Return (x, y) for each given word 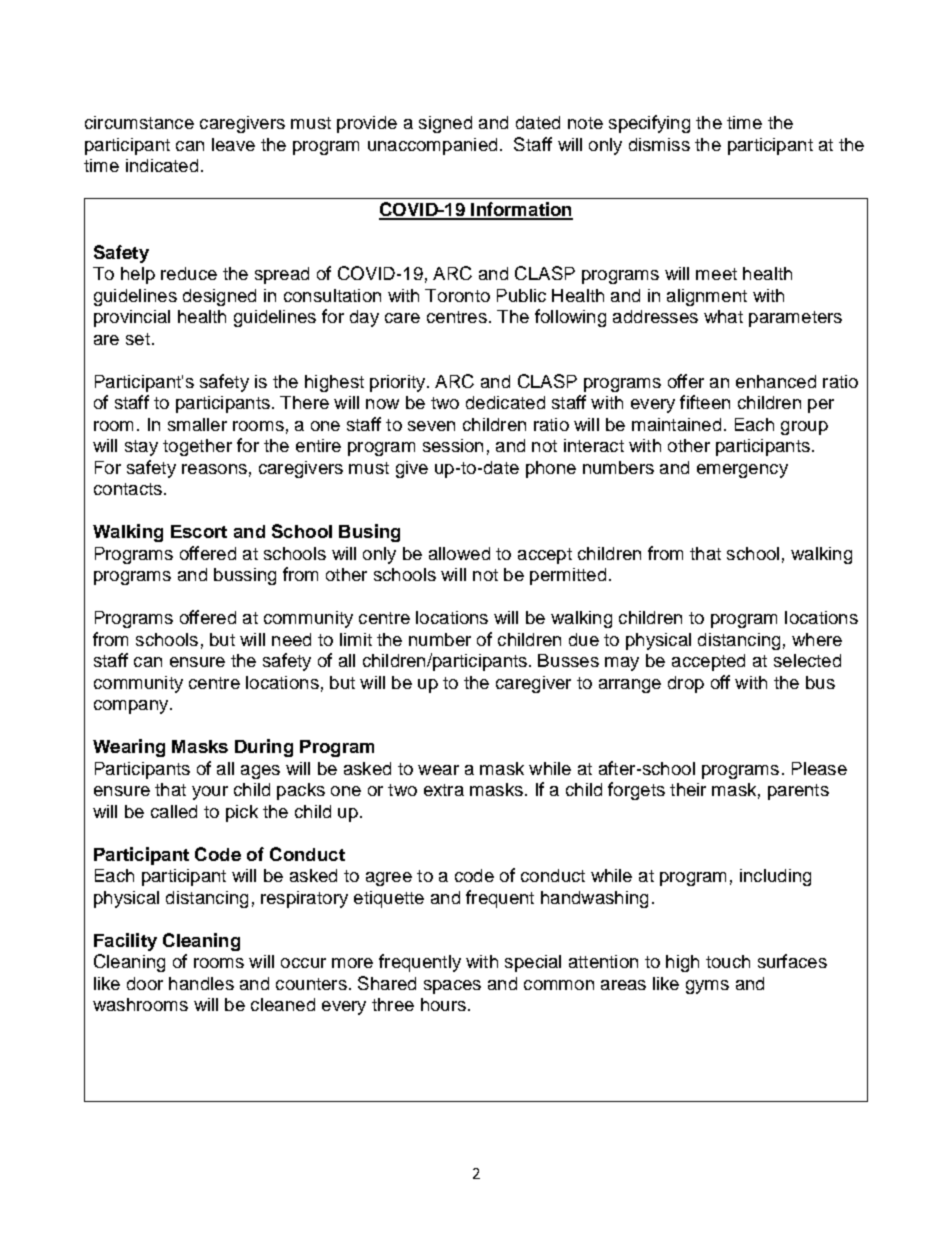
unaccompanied (432, 146)
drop (686, 684)
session (453, 445)
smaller (197, 424)
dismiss (659, 144)
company (132, 707)
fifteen (705, 402)
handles (201, 983)
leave (233, 144)
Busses (568, 660)
